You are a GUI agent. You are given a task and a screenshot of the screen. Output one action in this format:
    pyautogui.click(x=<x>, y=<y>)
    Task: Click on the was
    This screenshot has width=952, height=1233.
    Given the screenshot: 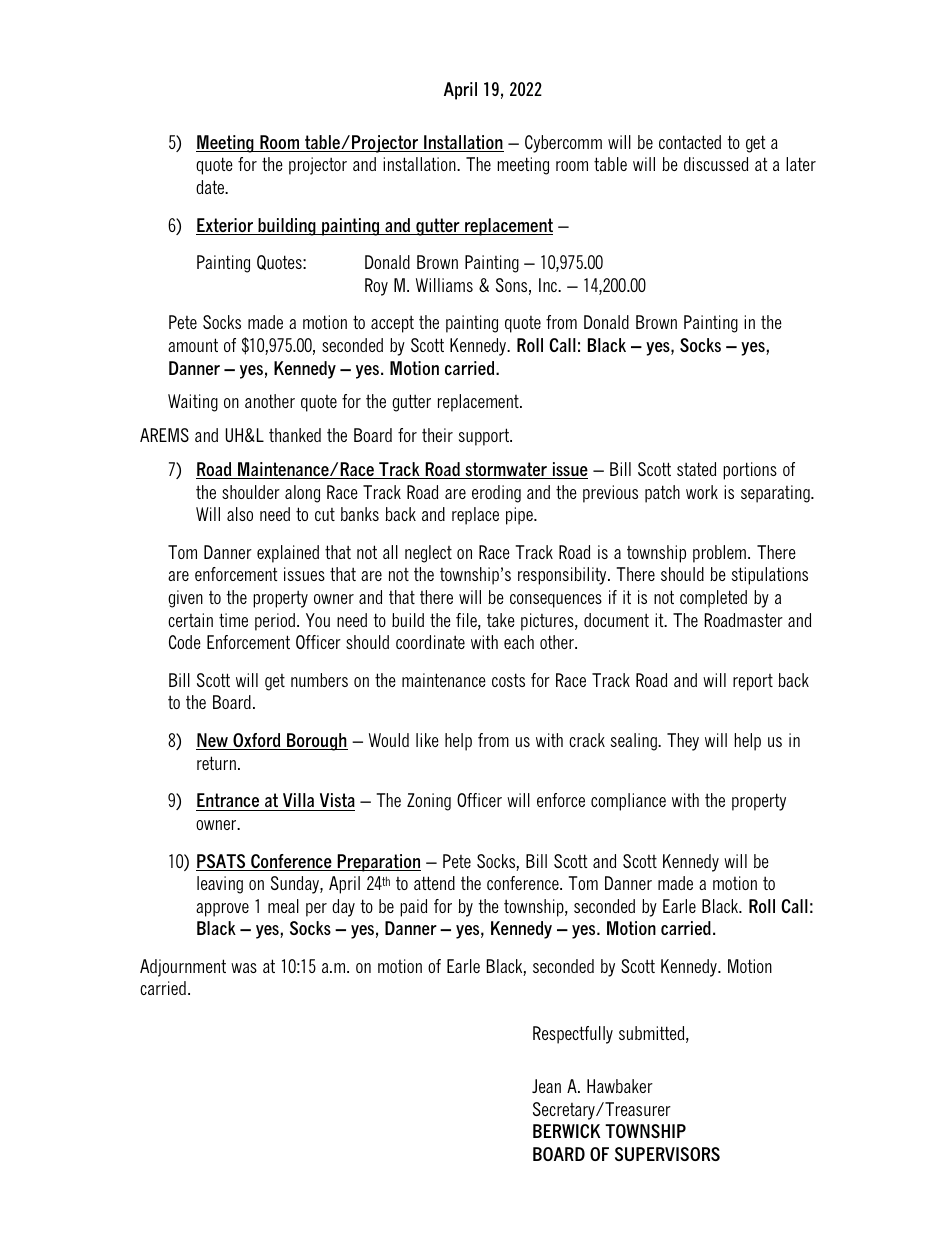 What is the action you would take?
    pyautogui.click(x=244, y=968)
